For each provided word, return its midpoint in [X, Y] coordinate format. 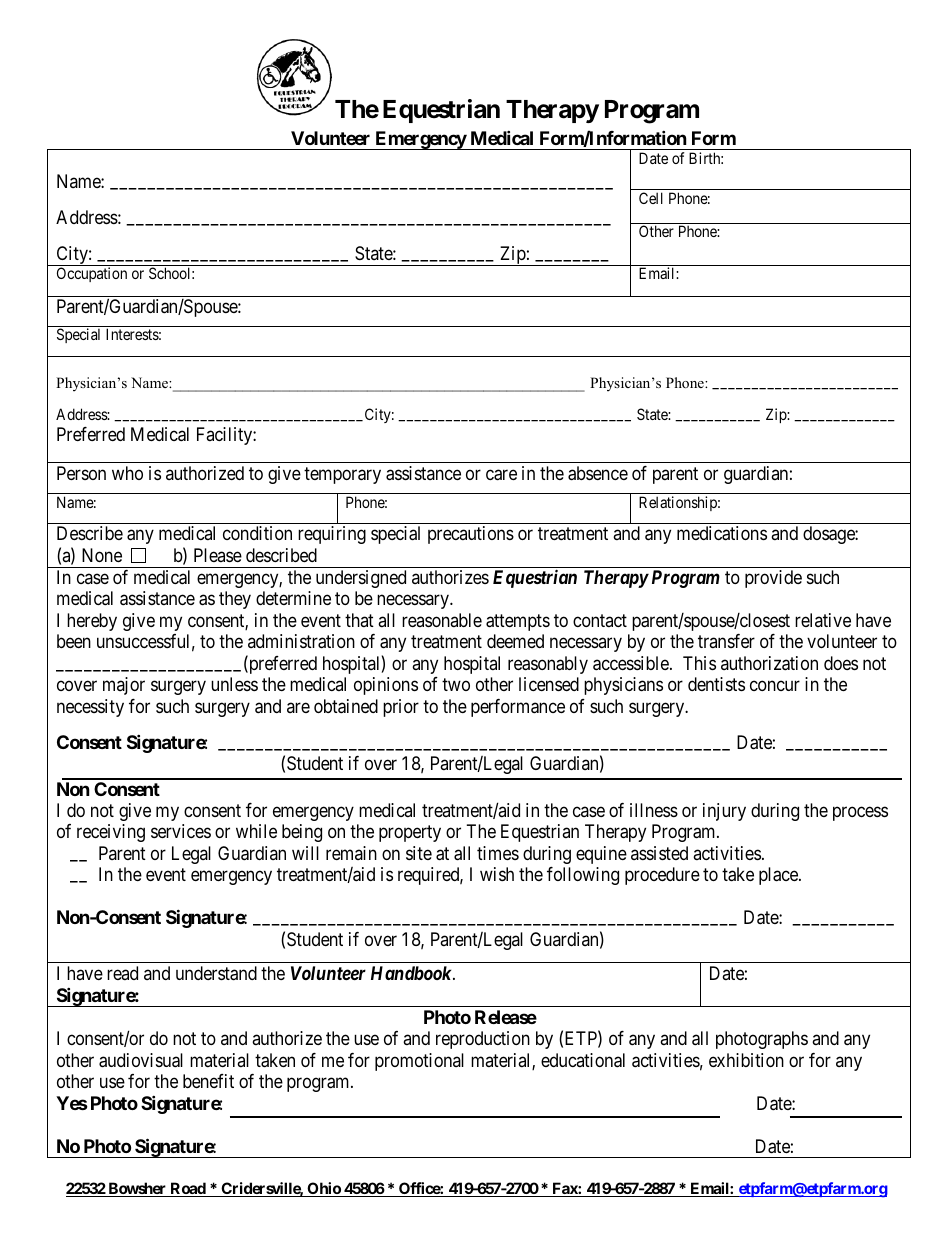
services [181, 831]
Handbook [412, 973]
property [410, 833]
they [235, 600]
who [127, 473]
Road [188, 1189]
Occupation [92, 274]
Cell [651, 198]
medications [722, 533]
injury [724, 812]
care [501, 475]
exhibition [746, 1060]
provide [773, 579]
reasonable [442, 620]
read [122, 973]
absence [598, 473]
